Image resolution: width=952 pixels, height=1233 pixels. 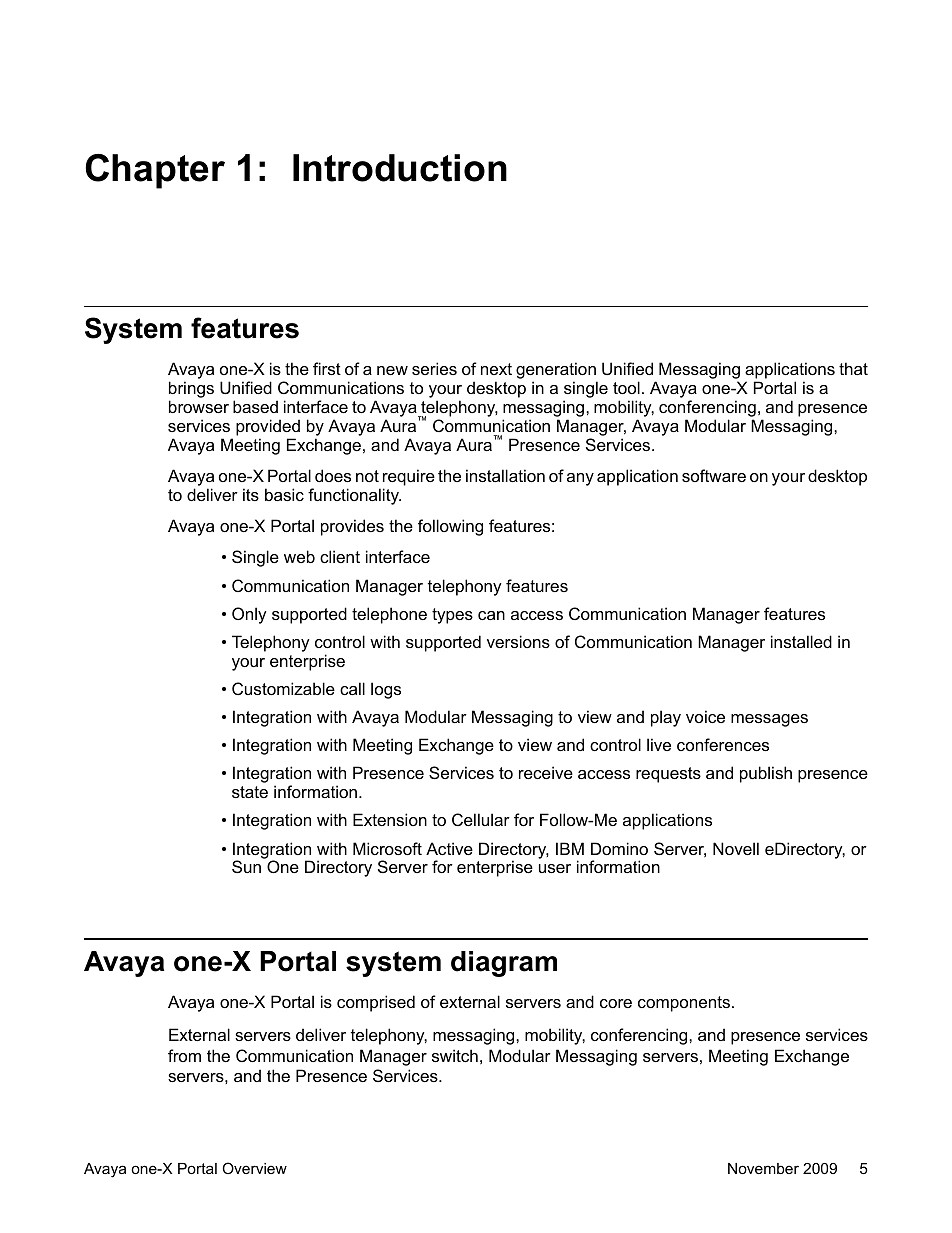 What do you see at coordinates (155, 171) in the screenshot?
I see `Chapter` at bounding box center [155, 171].
